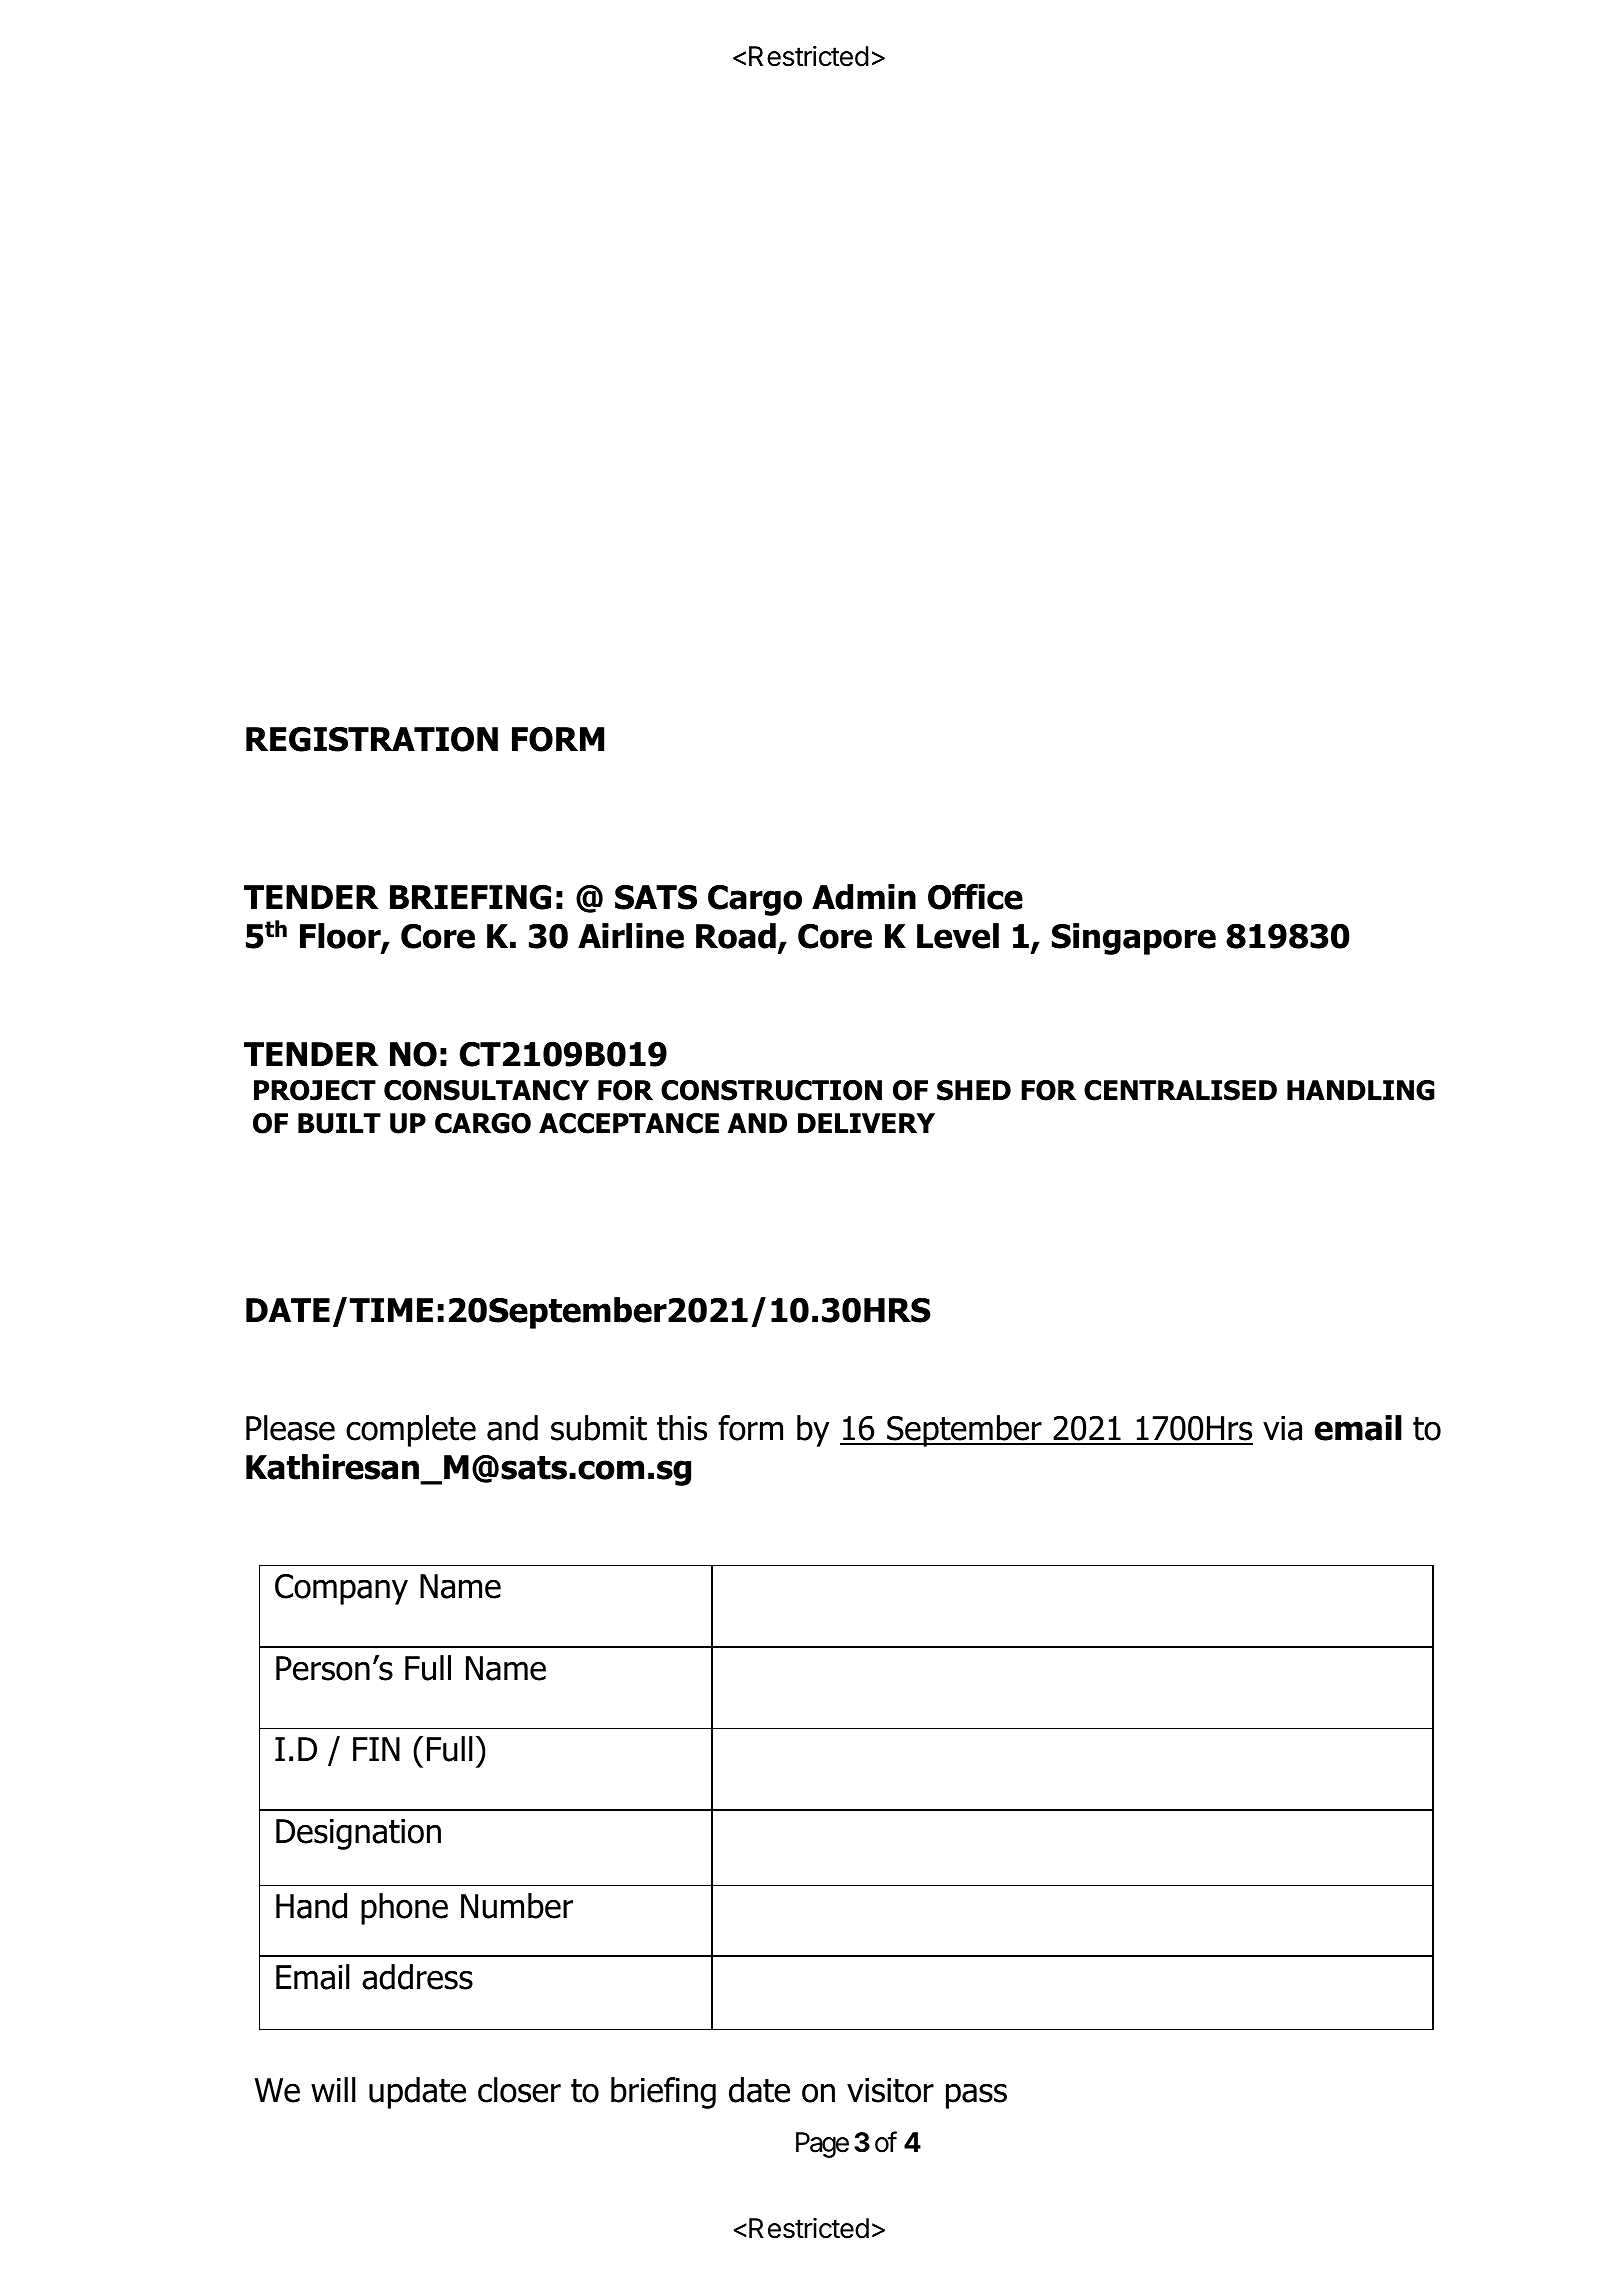  Describe the element at coordinates (976, 2096) in the screenshot. I see `pass` at that location.
